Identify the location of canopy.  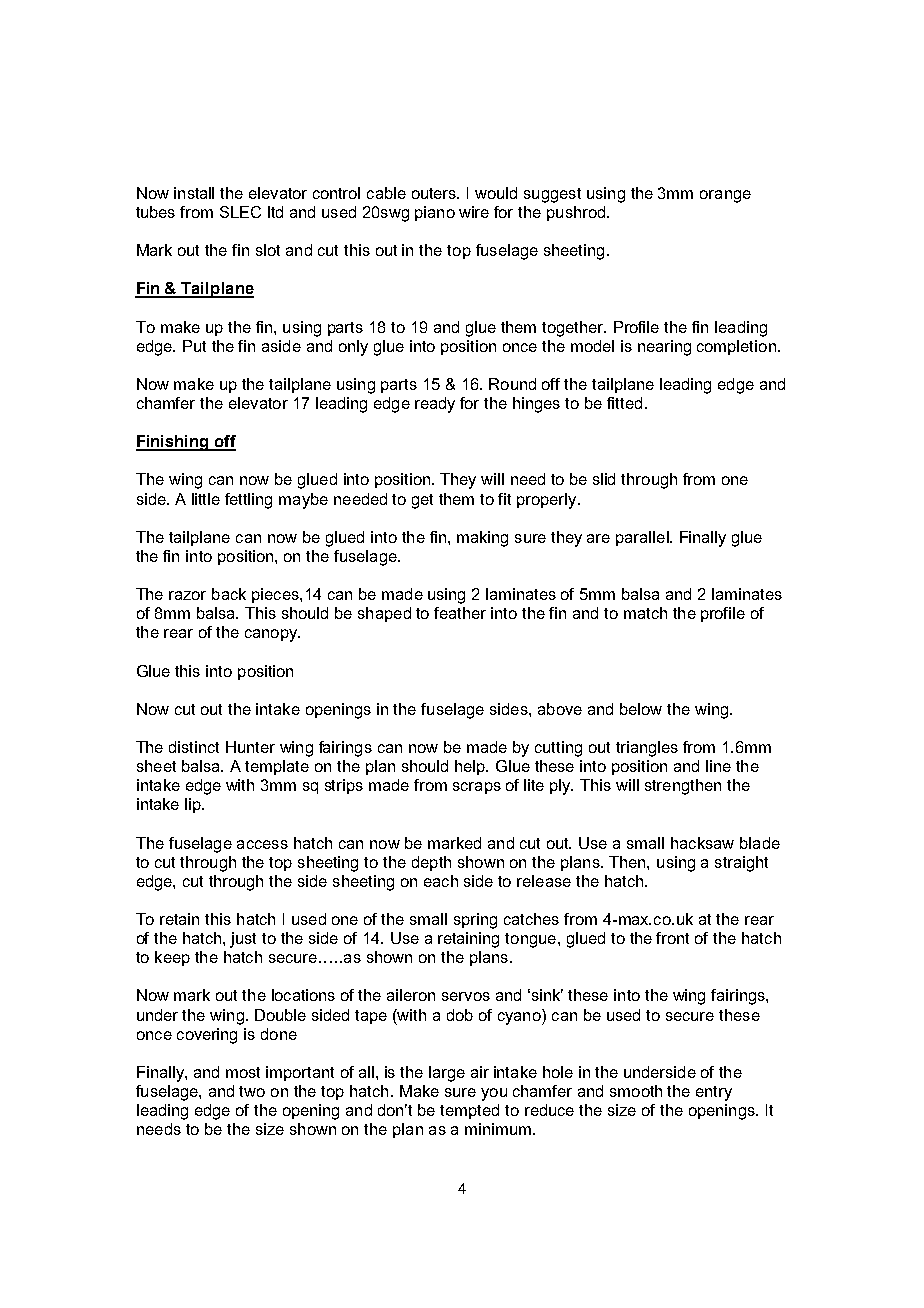
(272, 635).
